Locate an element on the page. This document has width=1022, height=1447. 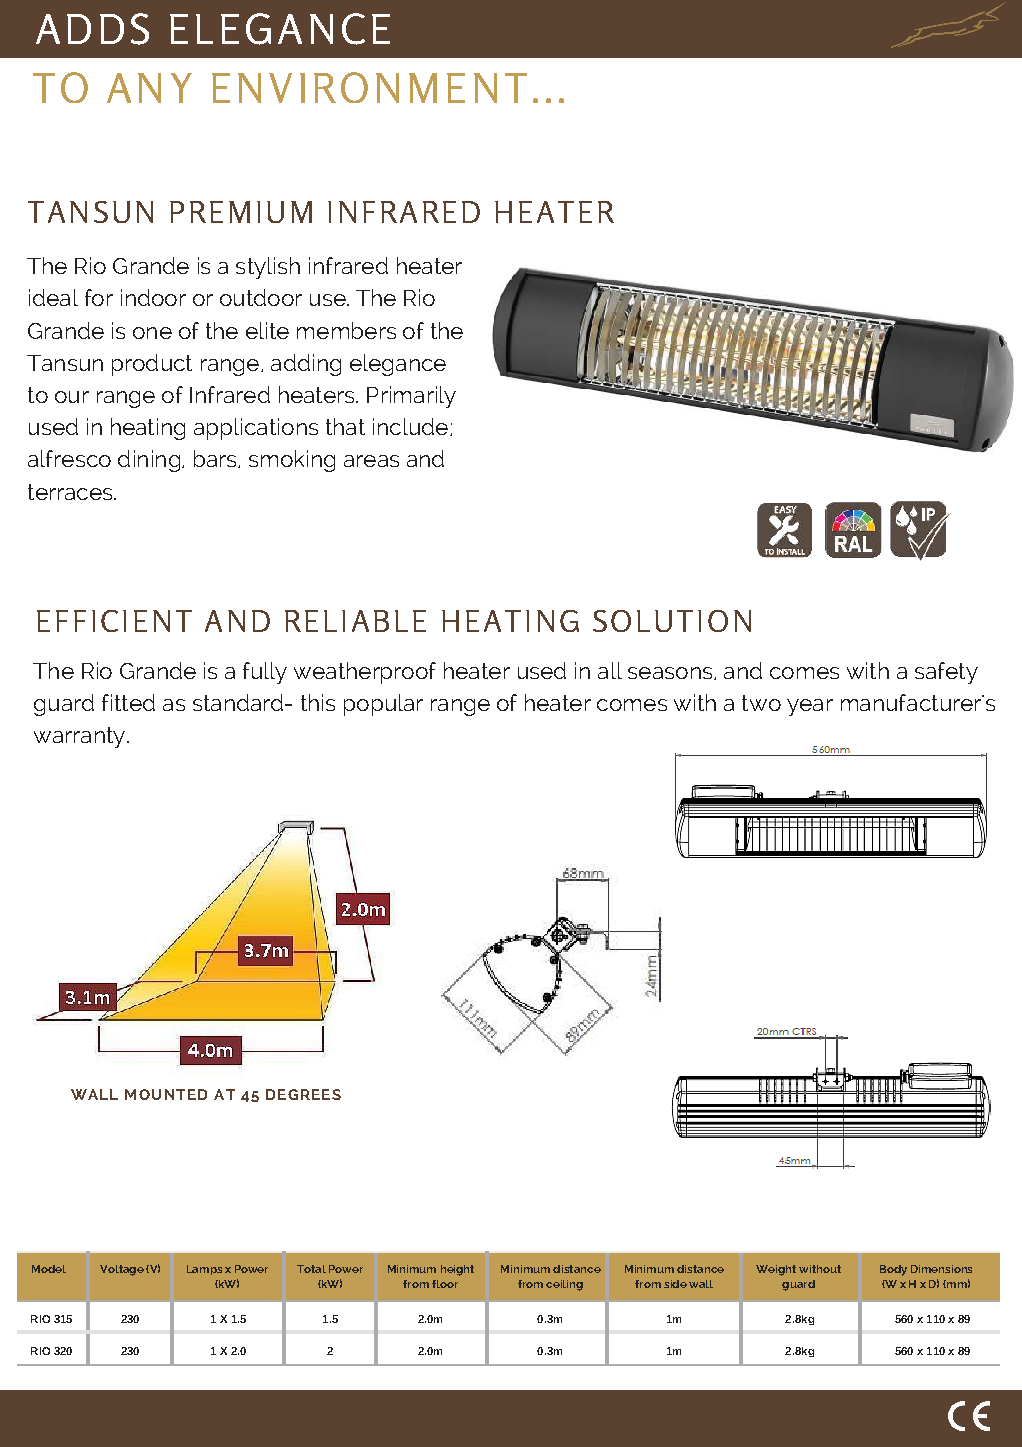
Voltage is located at coordinates (122, 1270).
